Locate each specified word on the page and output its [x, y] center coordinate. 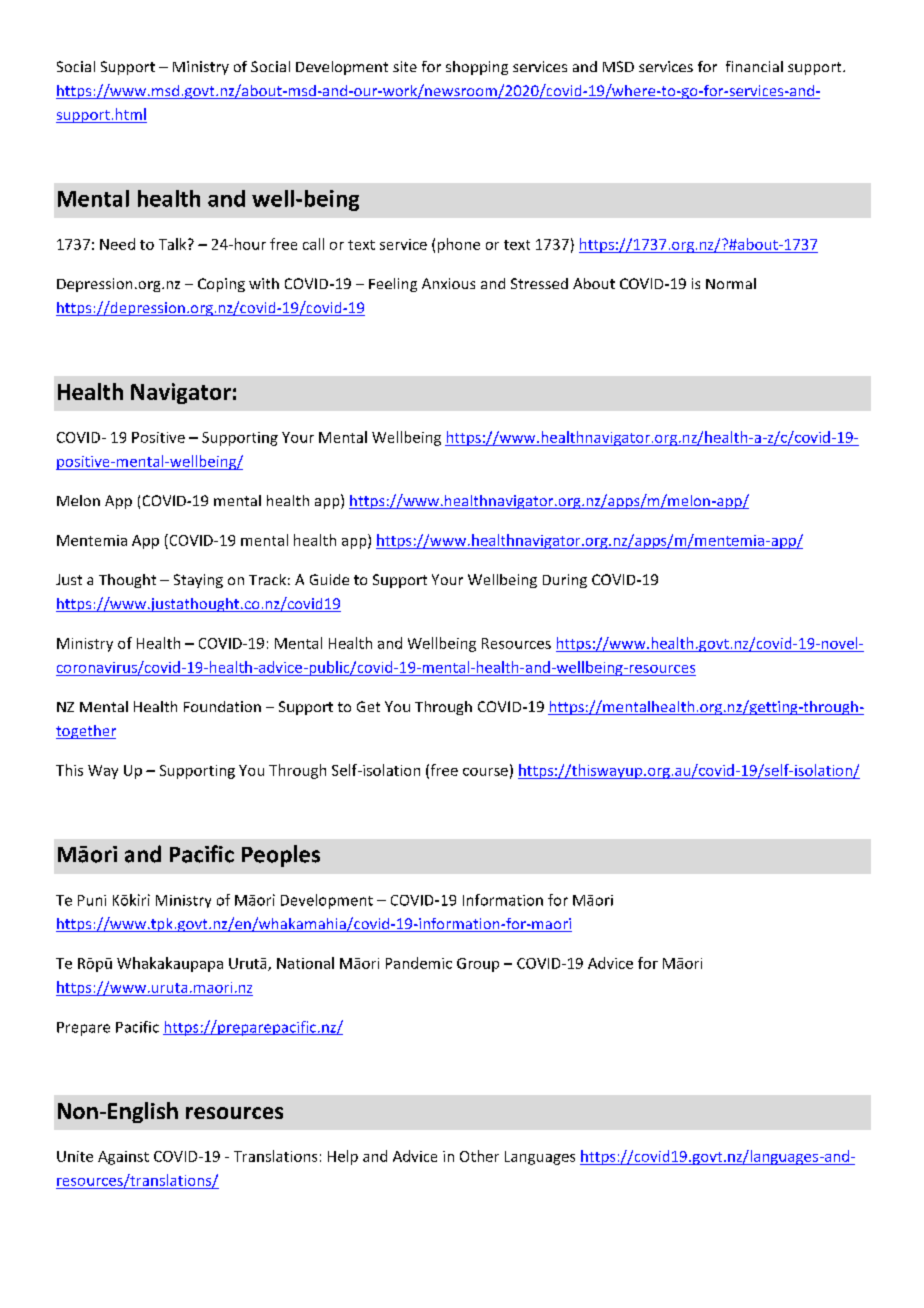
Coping [221, 285]
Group [478, 965]
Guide [329, 579]
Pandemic [419, 963]
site [405, 66]
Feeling [393, 285]
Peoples [281, 856]
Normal [731, 283]
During [565, 581]
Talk [174, 244]
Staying [198, 581]
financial [754, 66]
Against [123, 1158]
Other [479, 1156]
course [485, 772]
